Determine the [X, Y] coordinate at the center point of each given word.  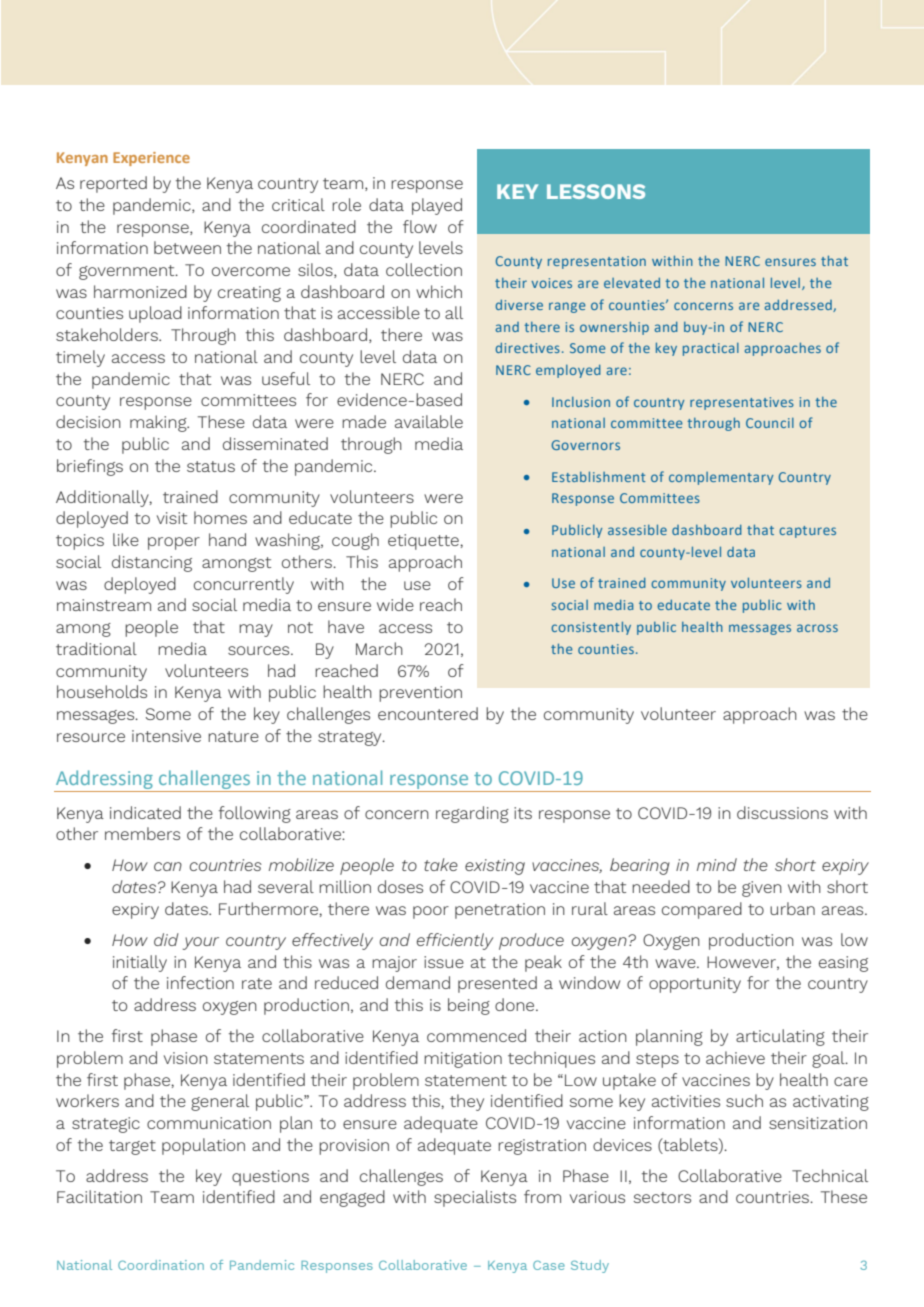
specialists [475, 1198]
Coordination [161, 1265]
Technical [830, 1175]
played [437, 206]
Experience [151, 159]
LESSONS [596, 191]
